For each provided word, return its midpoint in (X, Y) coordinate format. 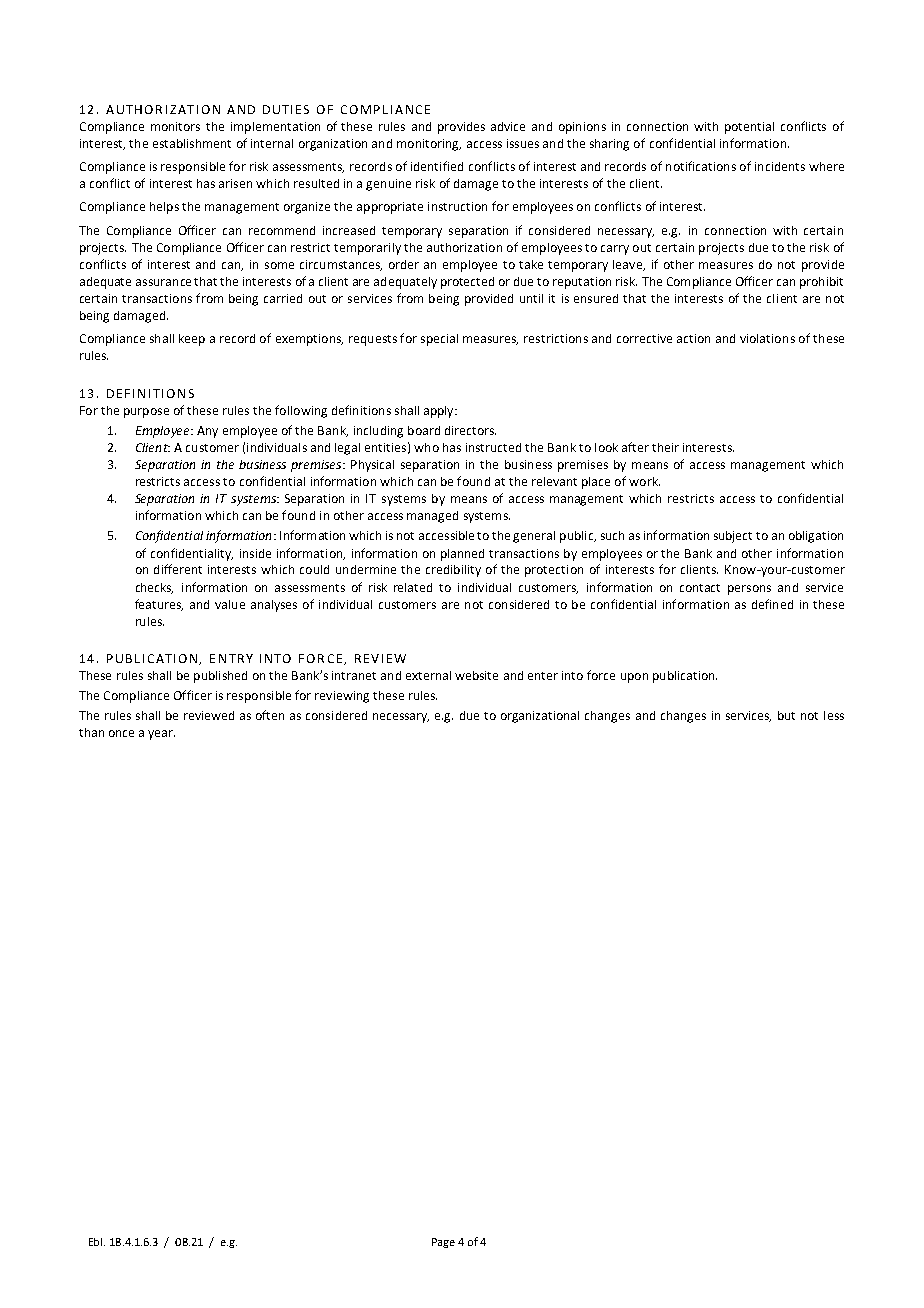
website (476, 675)
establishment (192, 143)
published (220, 677)
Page (443, 1243)
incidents (780, 166)
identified (437, 166)
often (270, 715)
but (786, 715)
